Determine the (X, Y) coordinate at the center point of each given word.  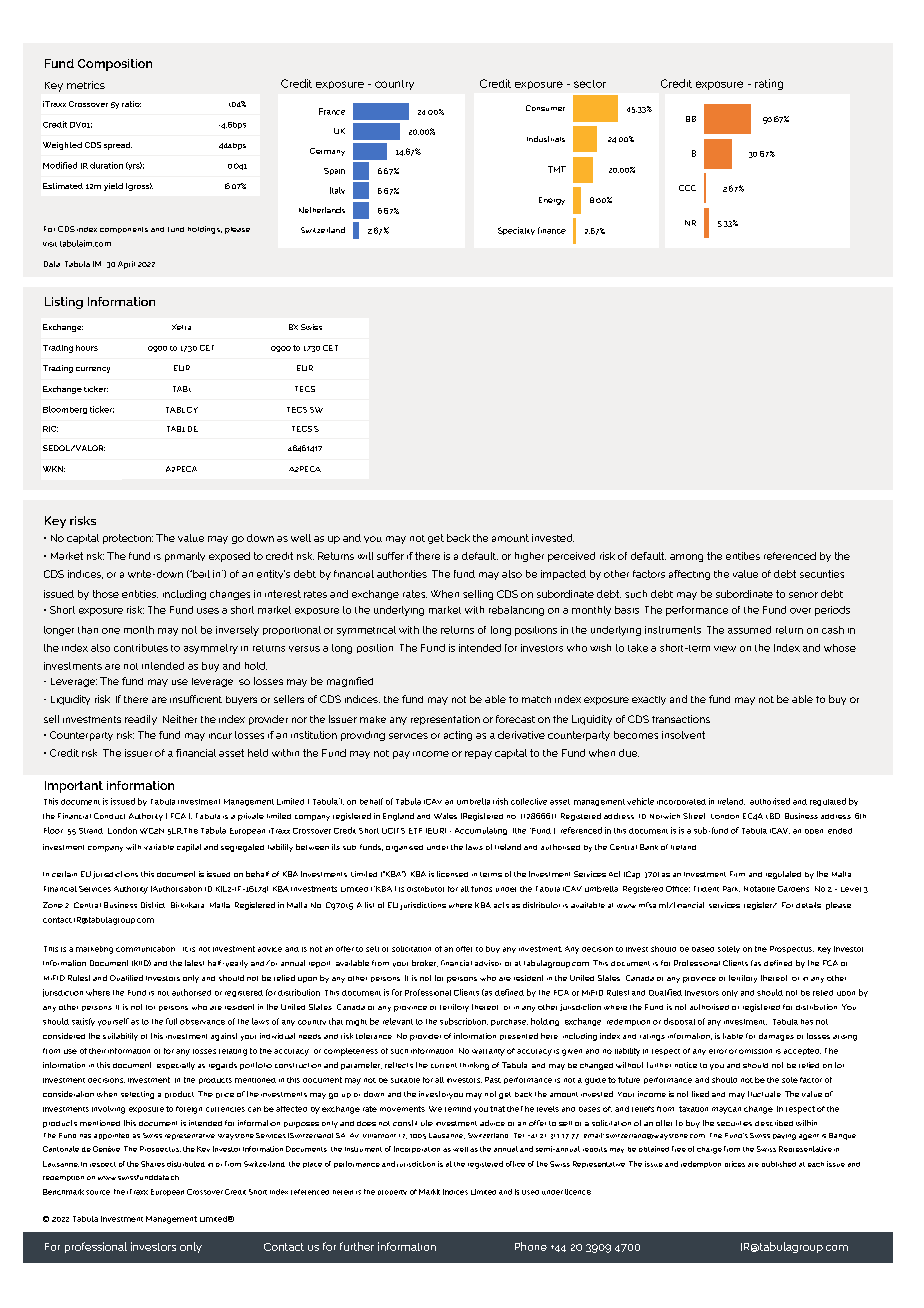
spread (118, 146)
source (98, 1192)
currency (93, 370)
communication (145, 949)
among (686, 558)
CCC (687, 188)
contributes (141, 648)
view (725, 649)
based (703, 949)
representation (445, 720)
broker (425, 963)
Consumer (545, 108)
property (392, 1192)
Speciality (516, 231)
